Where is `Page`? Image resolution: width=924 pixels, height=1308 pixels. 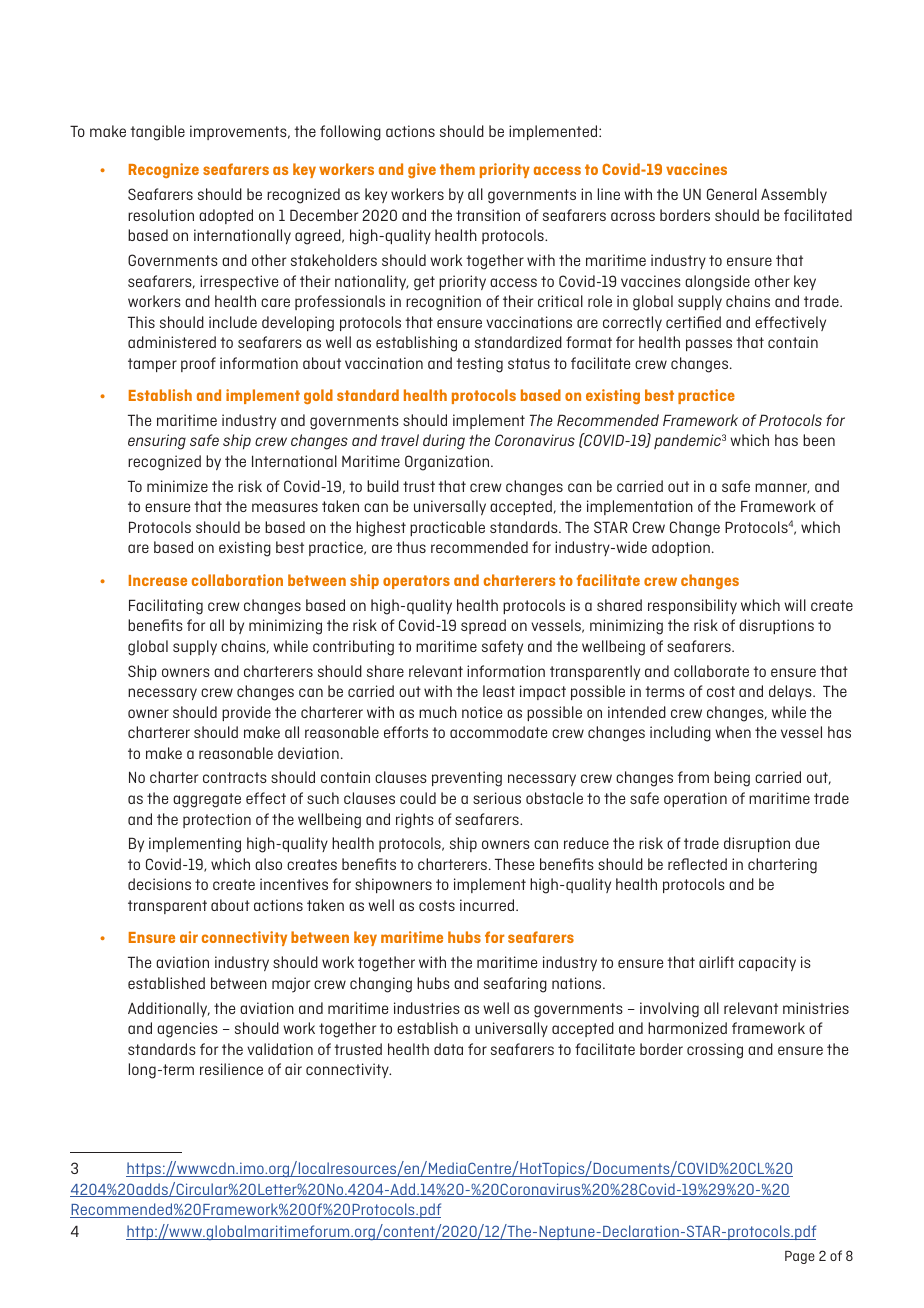 Page is located at coordinates (800, 1257).
